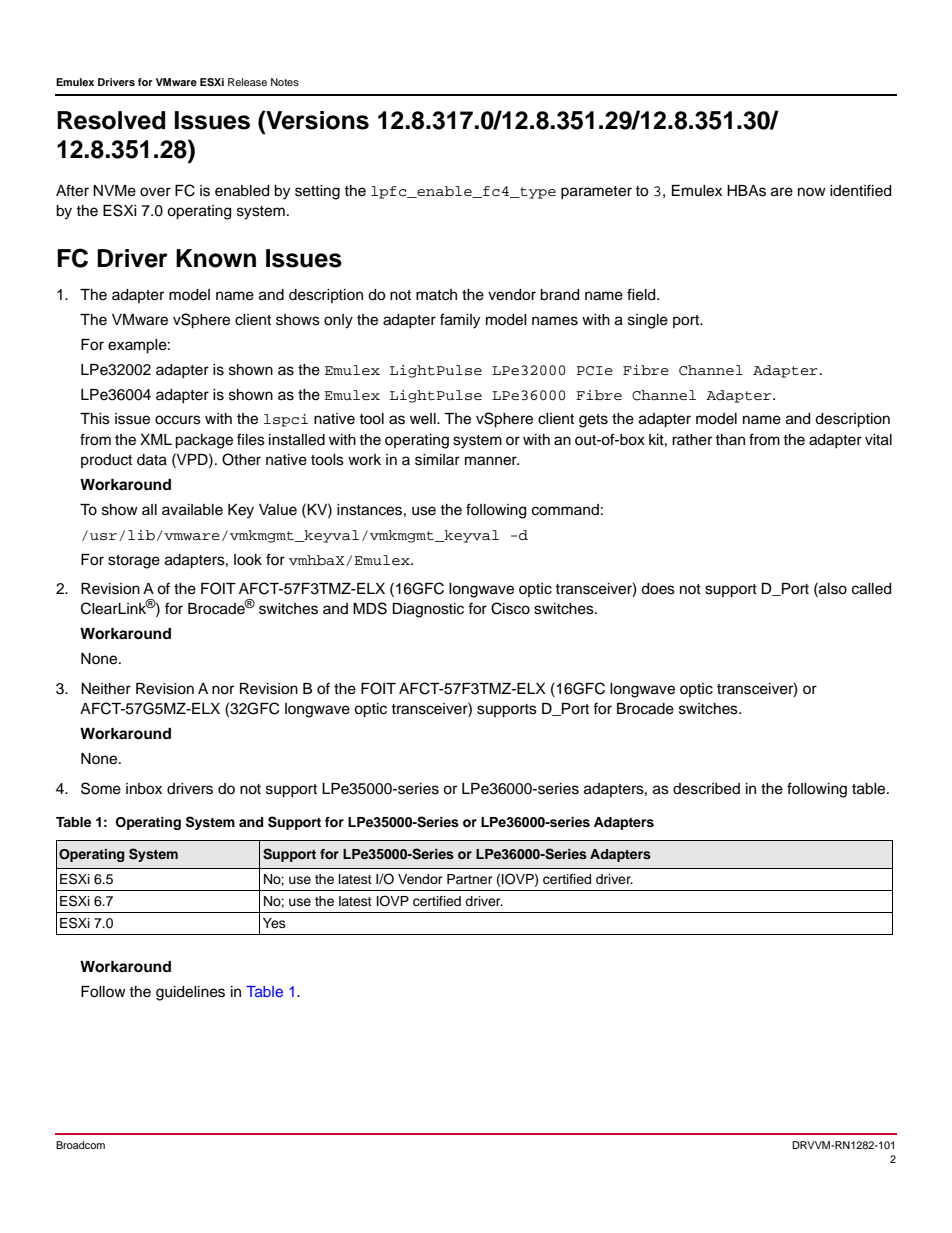  Describe the element at coordinates (860, 190) in the document. I see `identified` at that location.
